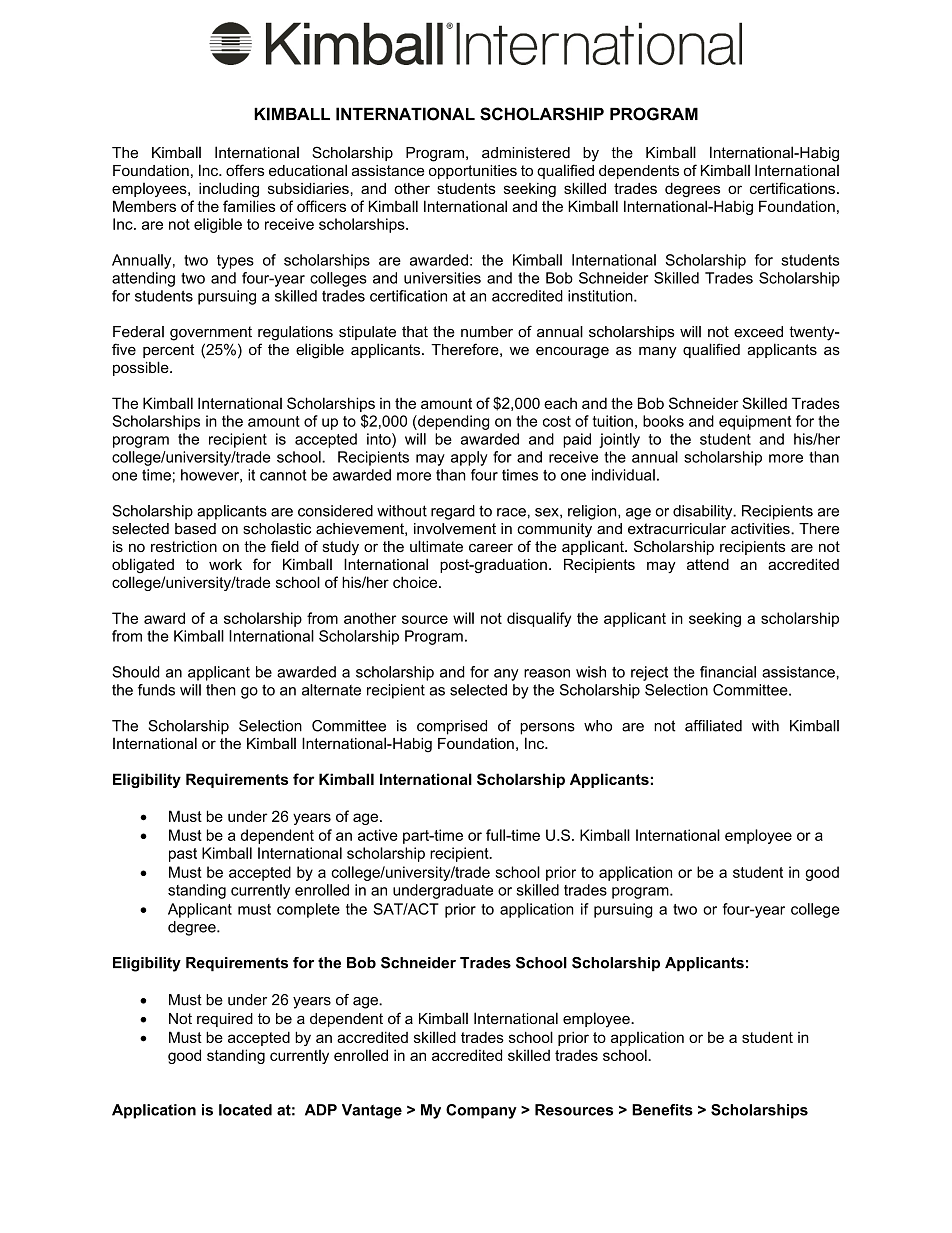 The width and height of the page is (952, 1233). Describe the element at coordinates (195, 529) in the page. I see `based` at that location.
